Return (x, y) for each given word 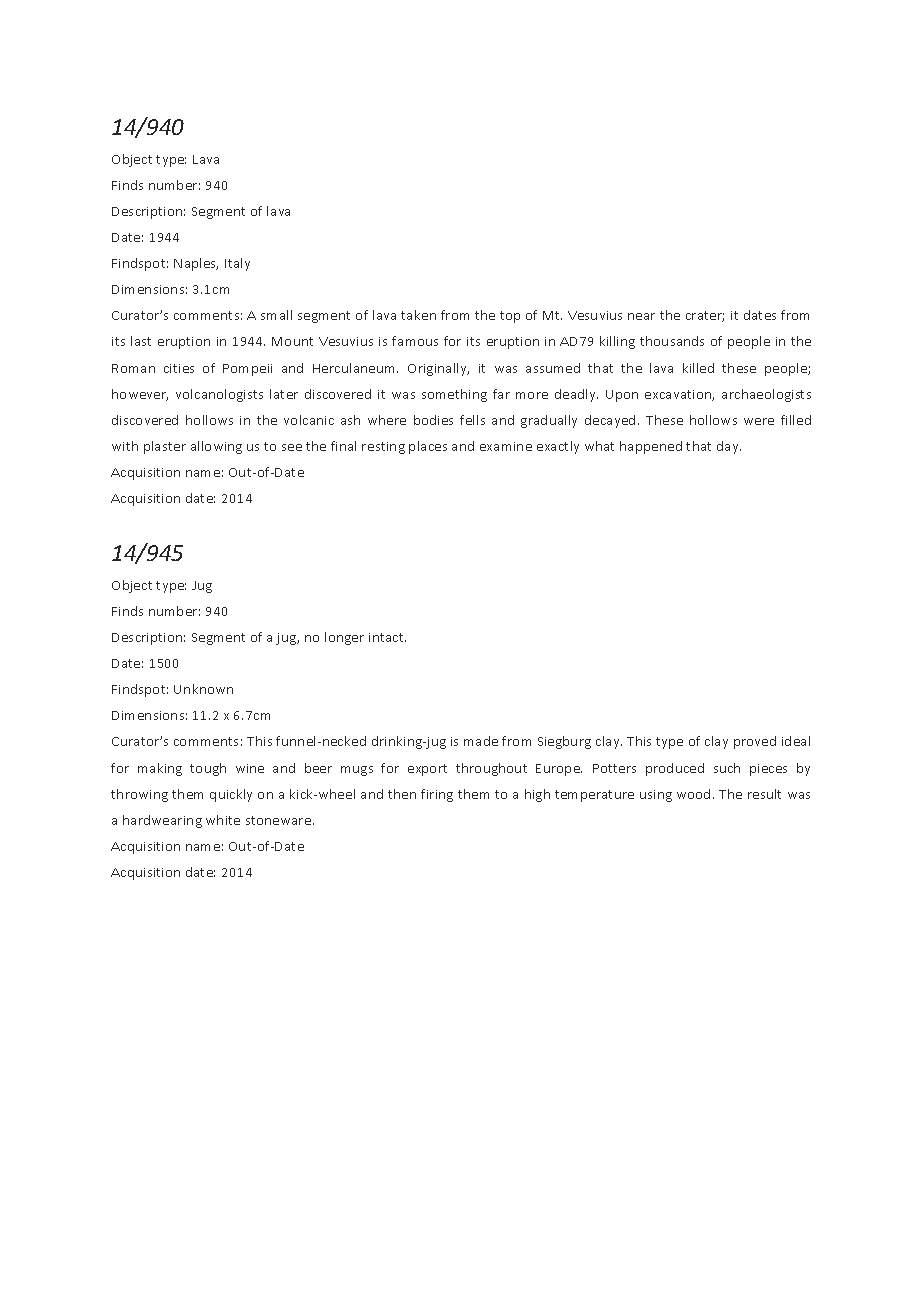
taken (418, 315)
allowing (216, 447)
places (428, 447)
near (641, 316)
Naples (196, 264)
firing (437, 795)
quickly (231, 795)
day (729, 447)
